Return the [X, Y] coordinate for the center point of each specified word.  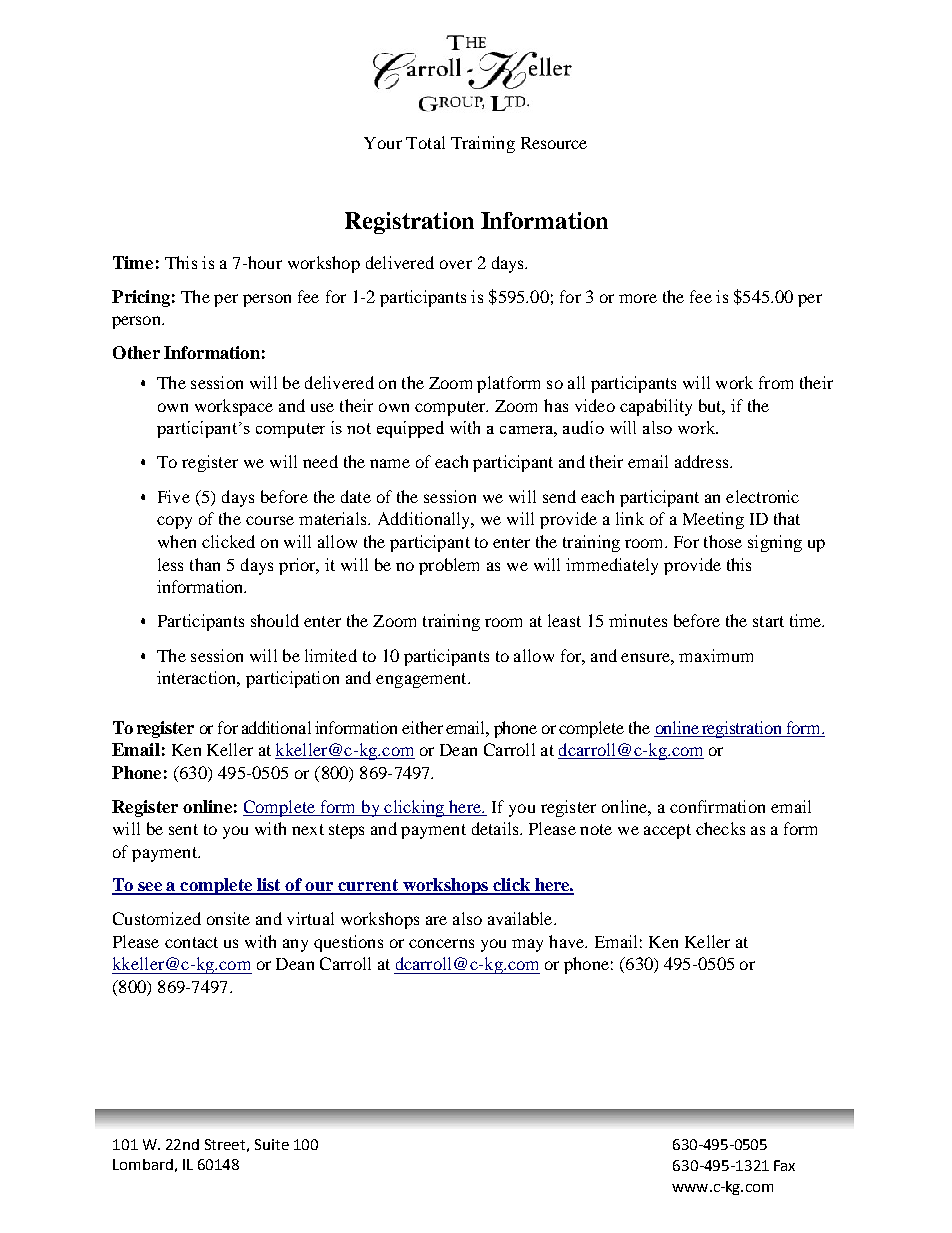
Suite [272, 1144]
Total [425, 142]
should [275, 620]
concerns [441, 943]
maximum [716, 655]
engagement [422, 680]
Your [383, 143]
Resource [554, 143]
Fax [784, 1165]
